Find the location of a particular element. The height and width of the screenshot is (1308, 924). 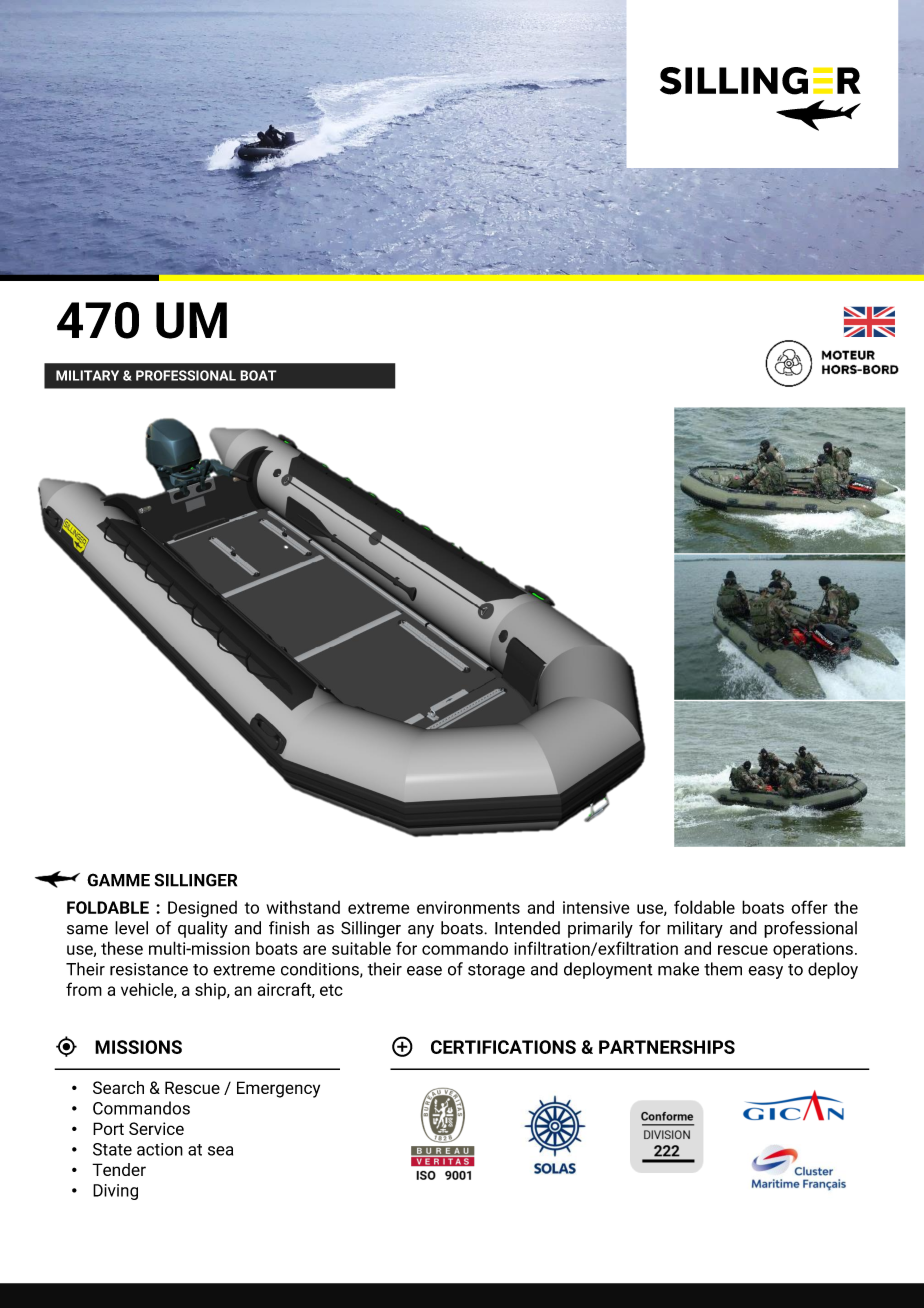

Emergency is located at coordinates (278, 1089).
